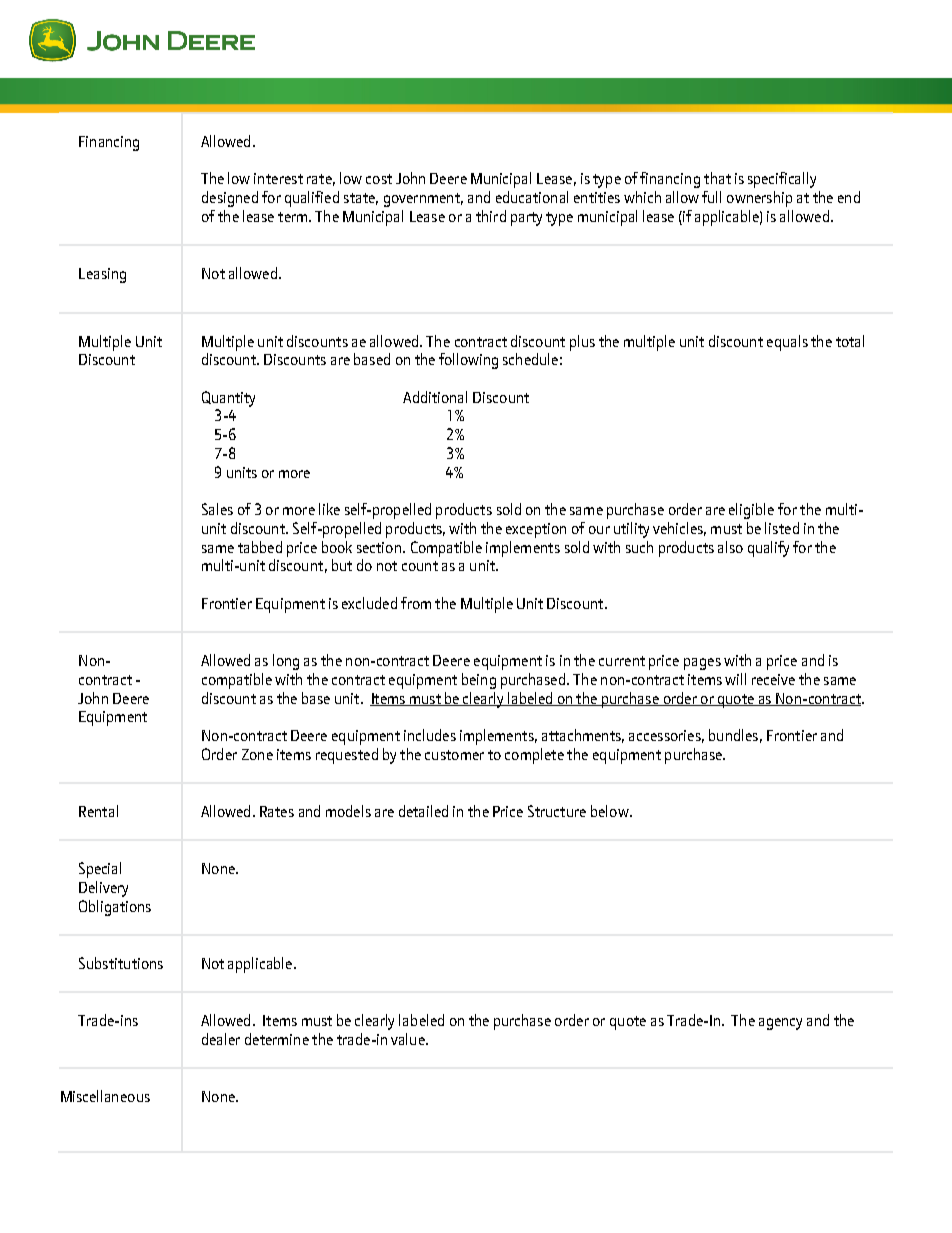  I want to click on dealer, so click(221, 1039).
